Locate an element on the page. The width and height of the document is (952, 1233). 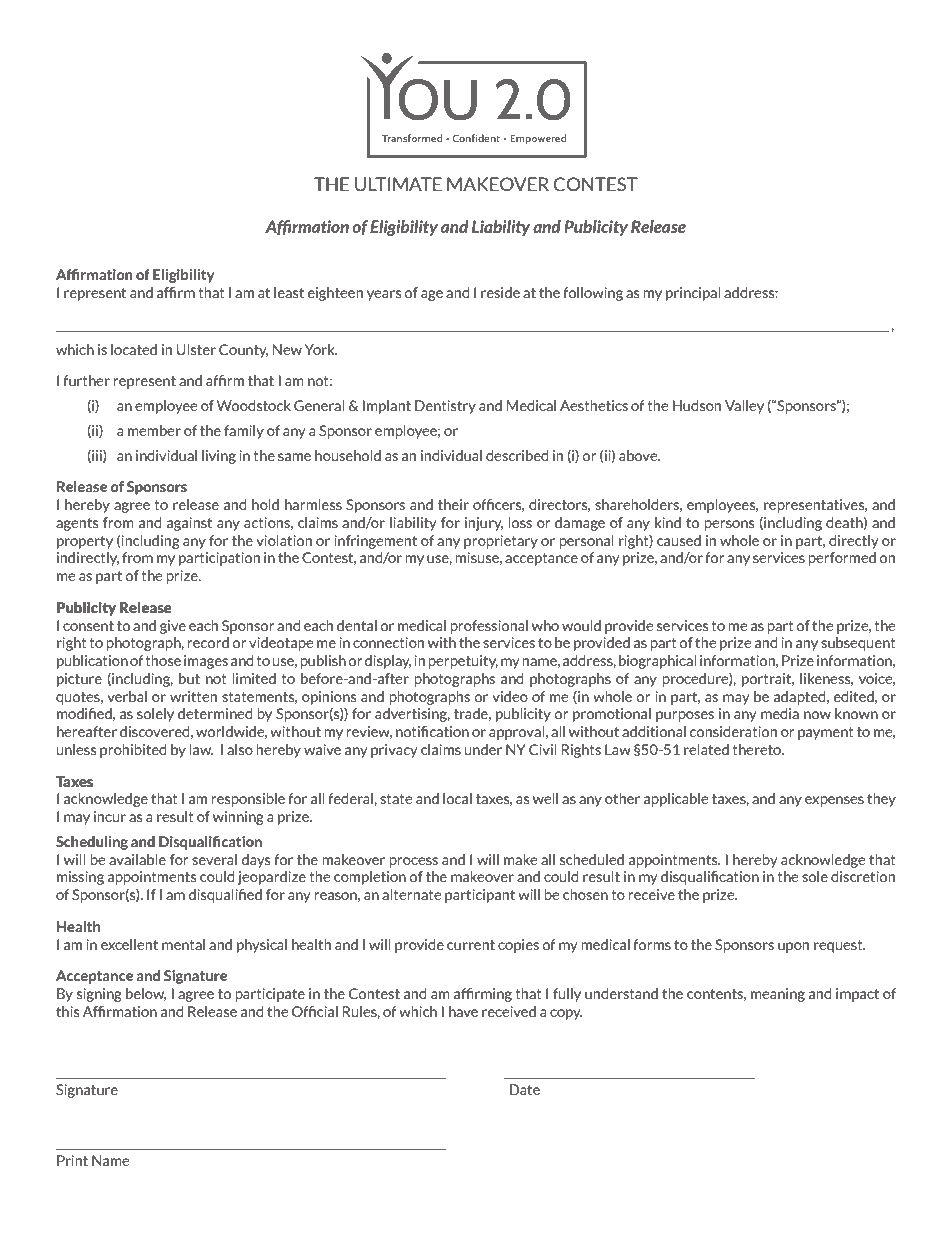
incur is located at coordinates (110, 817).
